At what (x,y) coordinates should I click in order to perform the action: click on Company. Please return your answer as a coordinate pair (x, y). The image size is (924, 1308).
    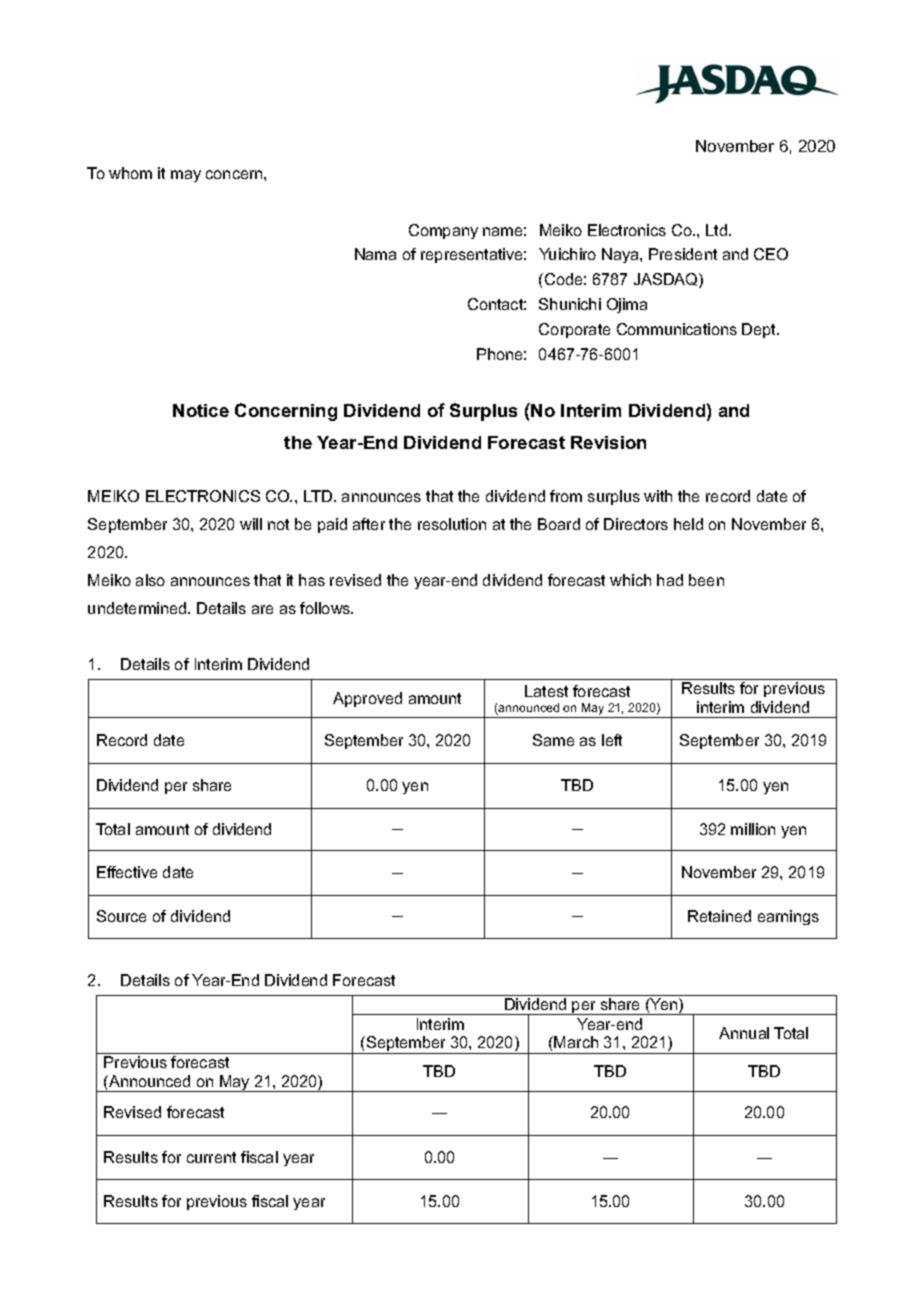
    Looking at the image, I should click on (443, 231).
